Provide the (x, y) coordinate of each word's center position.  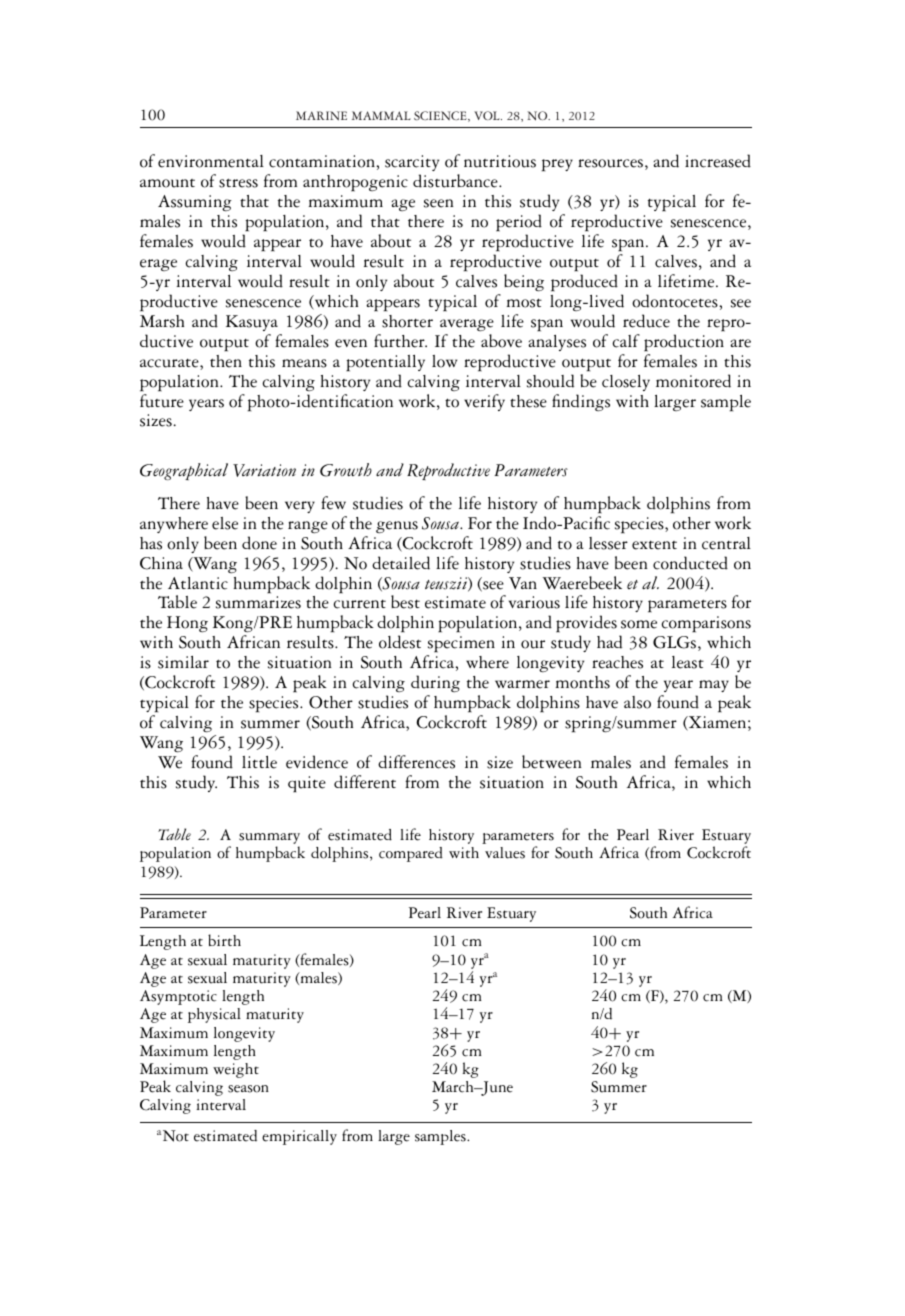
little (259, 762)
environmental (211, 161)
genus (397, 527)
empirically (299, 1137)
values (505, 853)
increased (718, 161)
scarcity (412, 163)
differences (416, 762)
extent (654, 545)
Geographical (184, 471)
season (248, 1089)
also (637, 702)
